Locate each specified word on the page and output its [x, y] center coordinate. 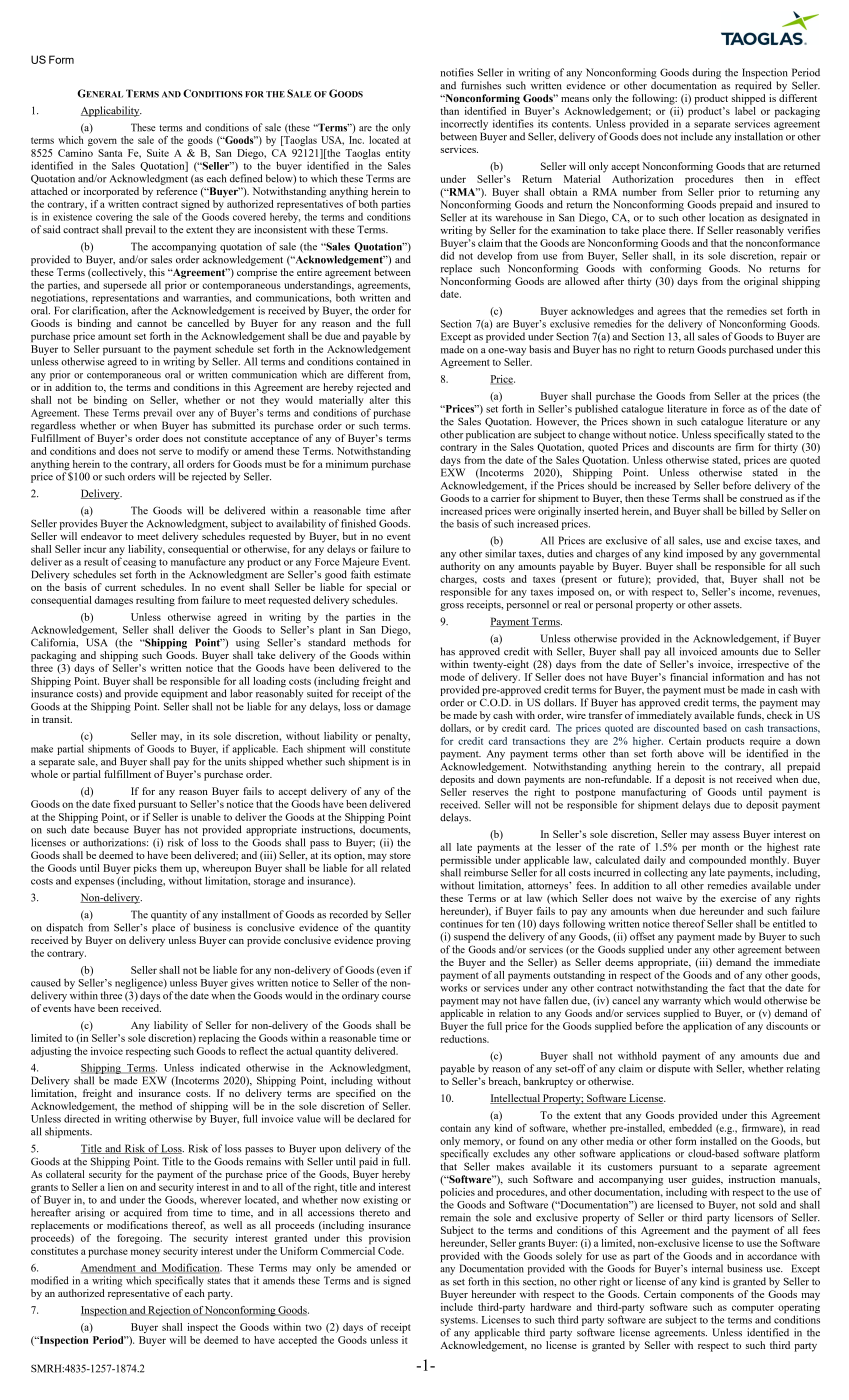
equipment [184, 693]
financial [689, 677]
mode [453, 677]
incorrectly [464, 124]
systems [459, 1321]
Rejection [169, 1311]
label [745, 109]
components [707, 1296]
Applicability [111, 111]
